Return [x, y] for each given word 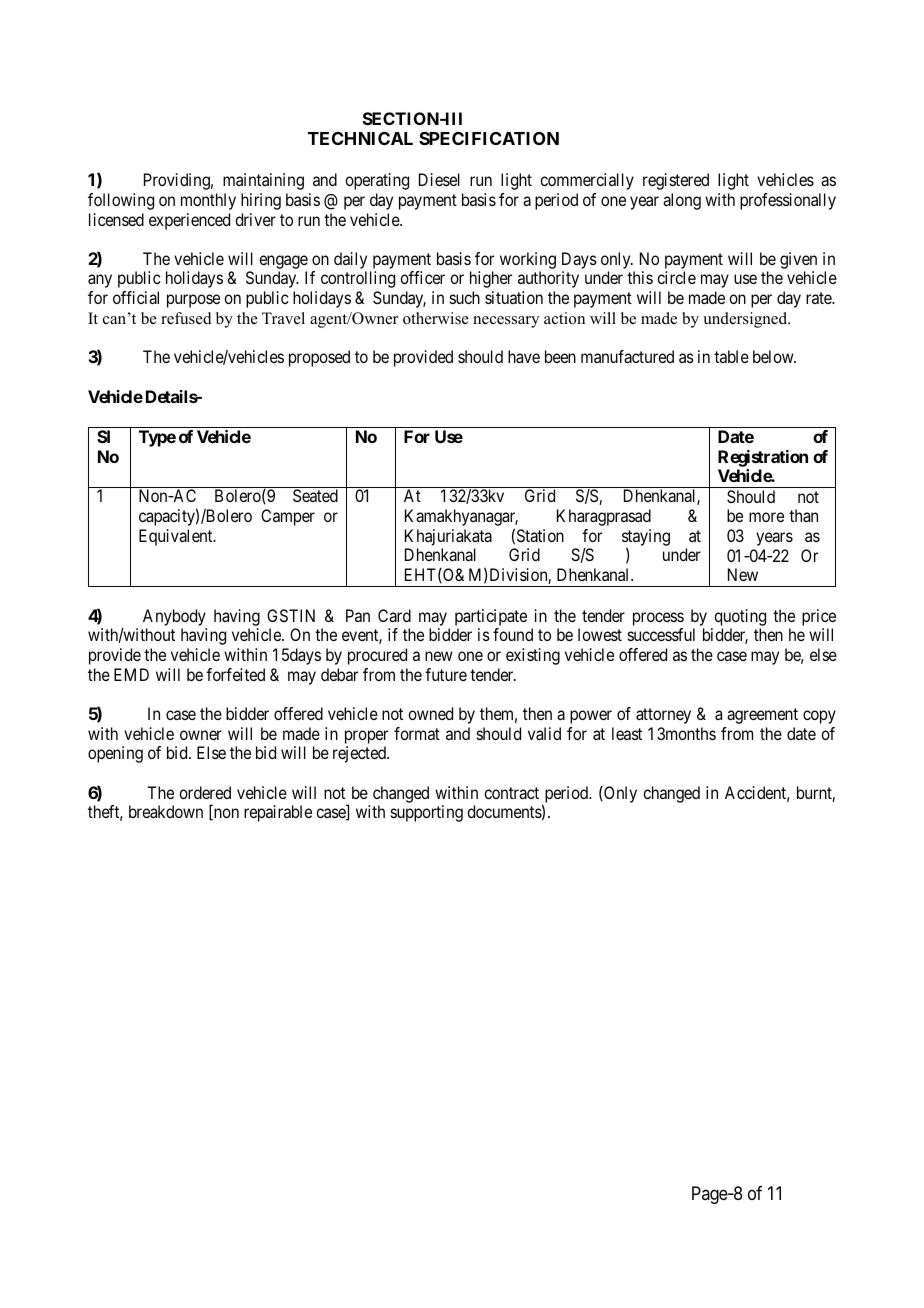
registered [676, 181]
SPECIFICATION [489, 138]
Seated [315, 495]
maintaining [263, 181]
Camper [288, 517]
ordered [205, 792]
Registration [763, 458]
